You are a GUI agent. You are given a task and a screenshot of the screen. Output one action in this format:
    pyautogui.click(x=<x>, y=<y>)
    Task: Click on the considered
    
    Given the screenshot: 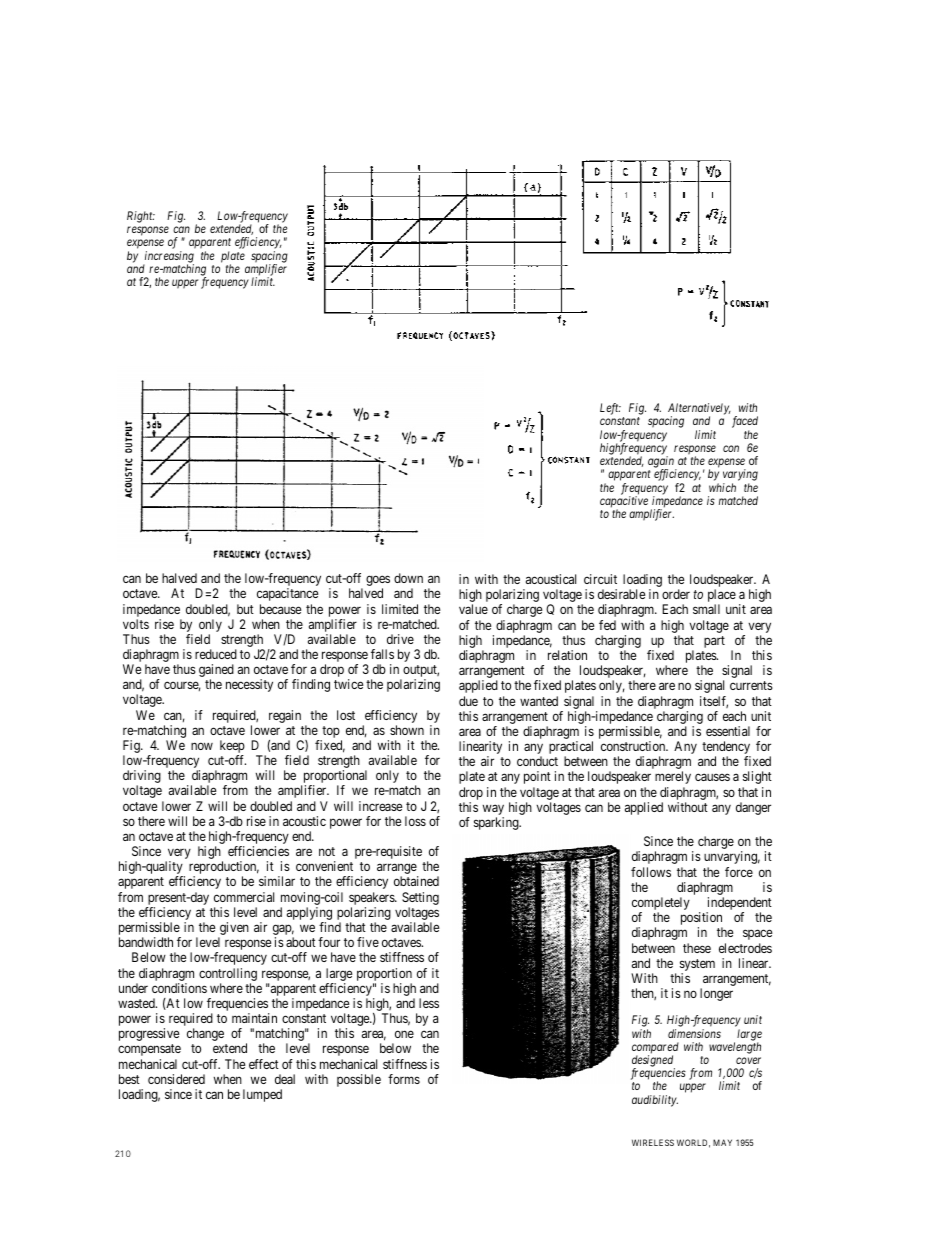 What is the action you would take?
    pyautogui.click(x=176, y=1079)
